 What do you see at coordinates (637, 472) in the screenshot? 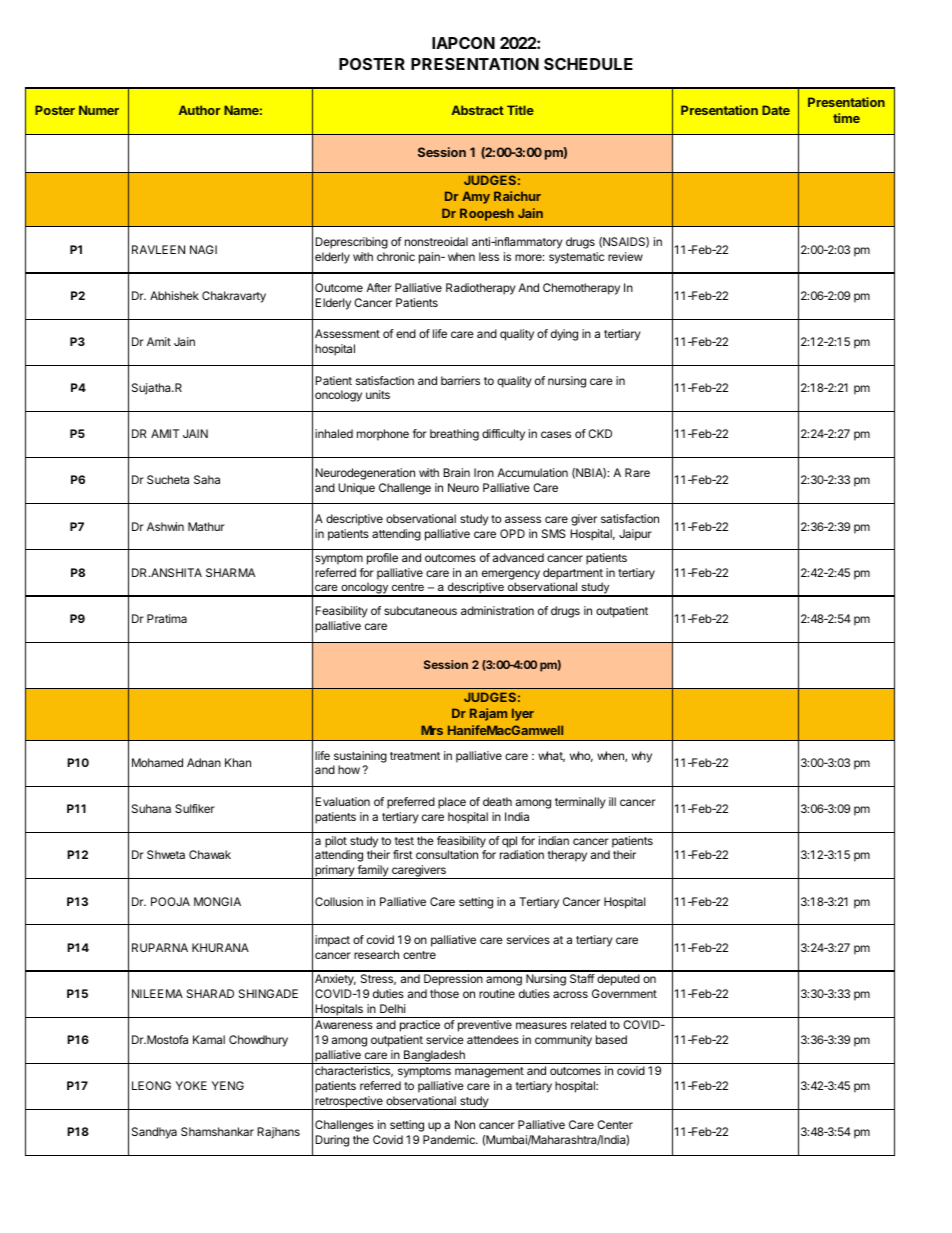
I see `Rare` at bounding box center [637, 472].
